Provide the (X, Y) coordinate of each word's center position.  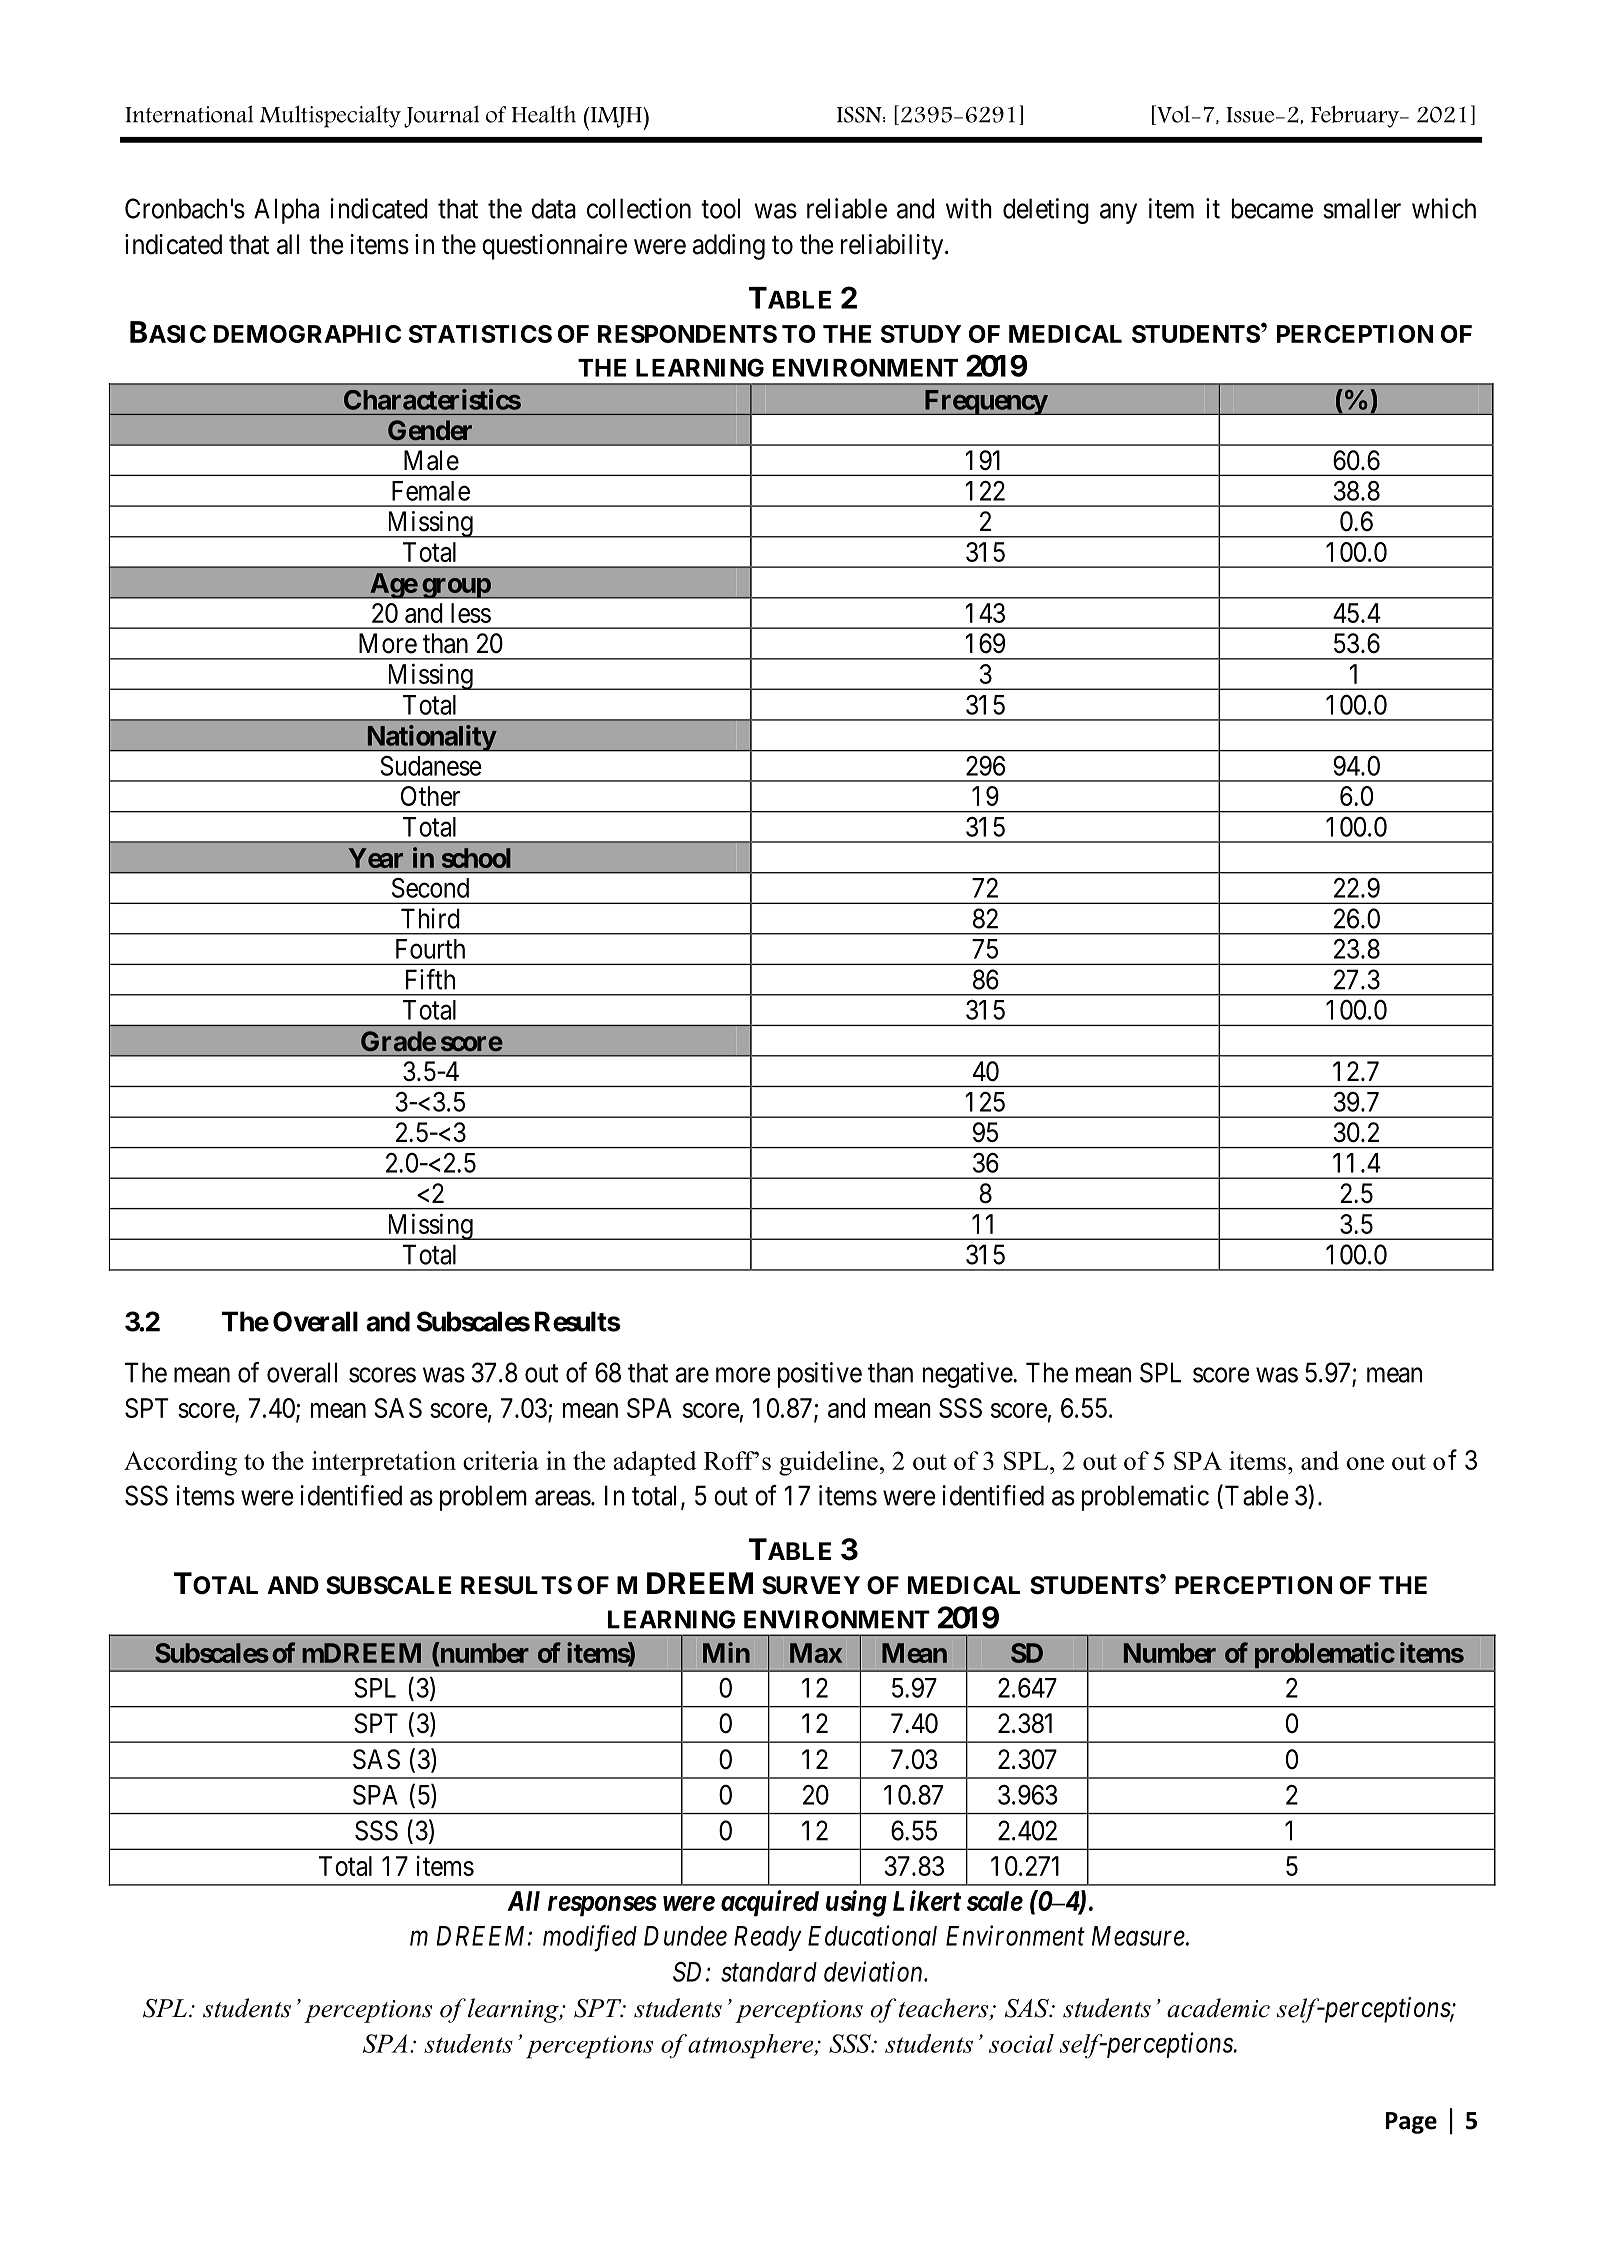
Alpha (286, 211)
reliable (847, 208)
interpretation (384, 1463)
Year (376, 858)
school (476, 858)
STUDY (921, 334)
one (1365, 1463)
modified (590, 1938)
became (1272, 208)
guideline (828, 1463)
